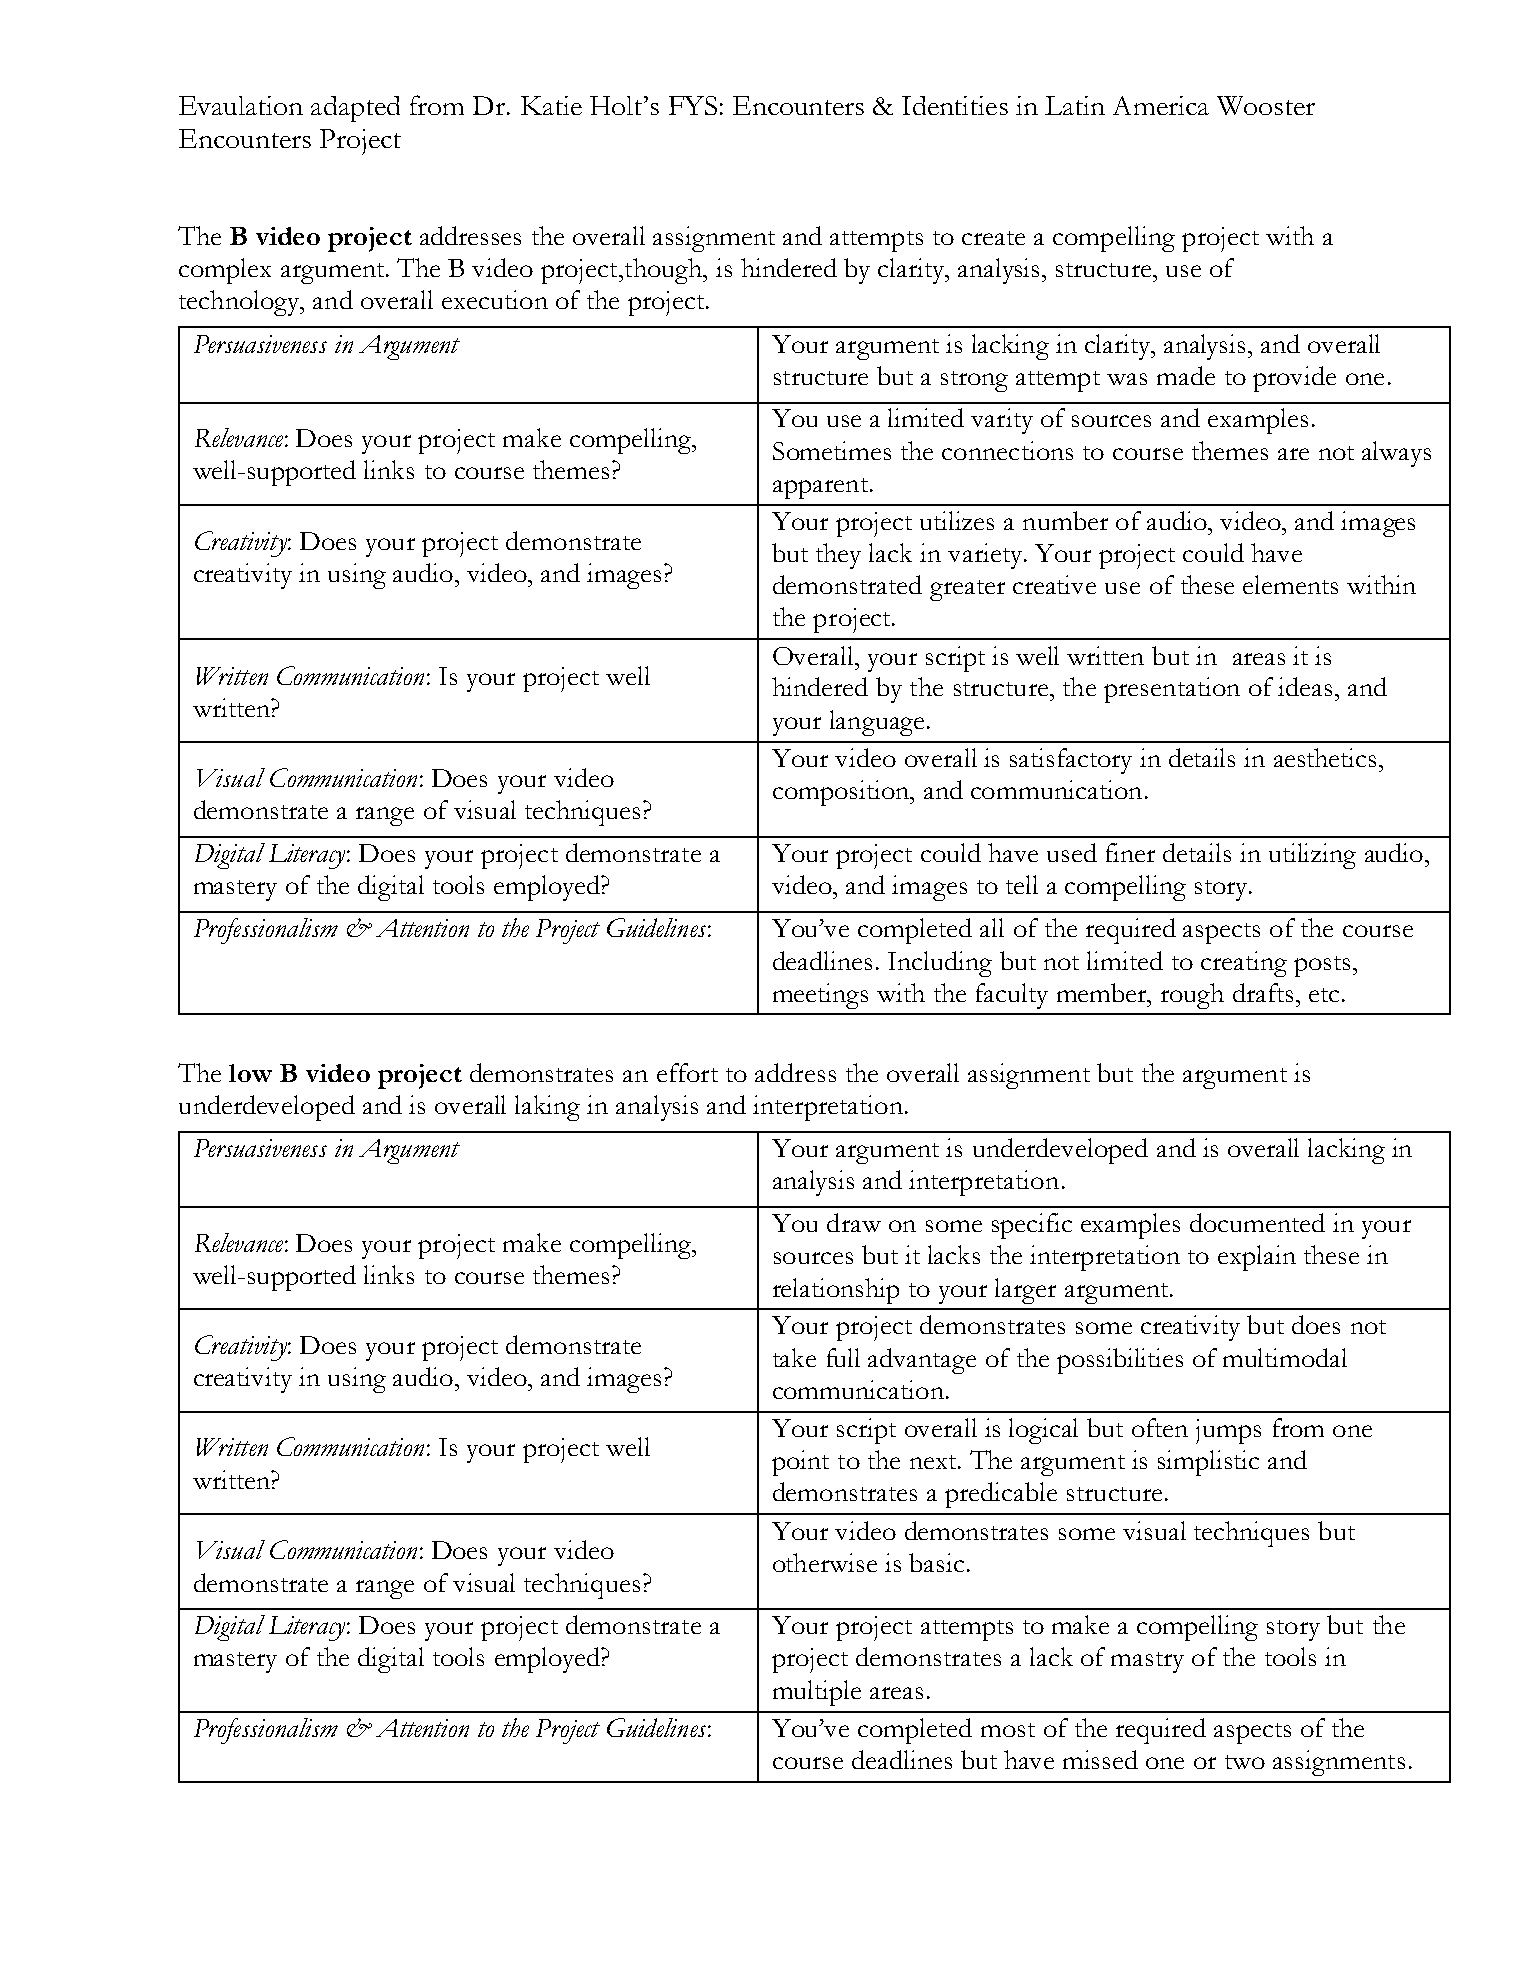  What do you see at coordinates (817, 1693) in the document?
I see `multiple` at bounding box center [817, 1693].
